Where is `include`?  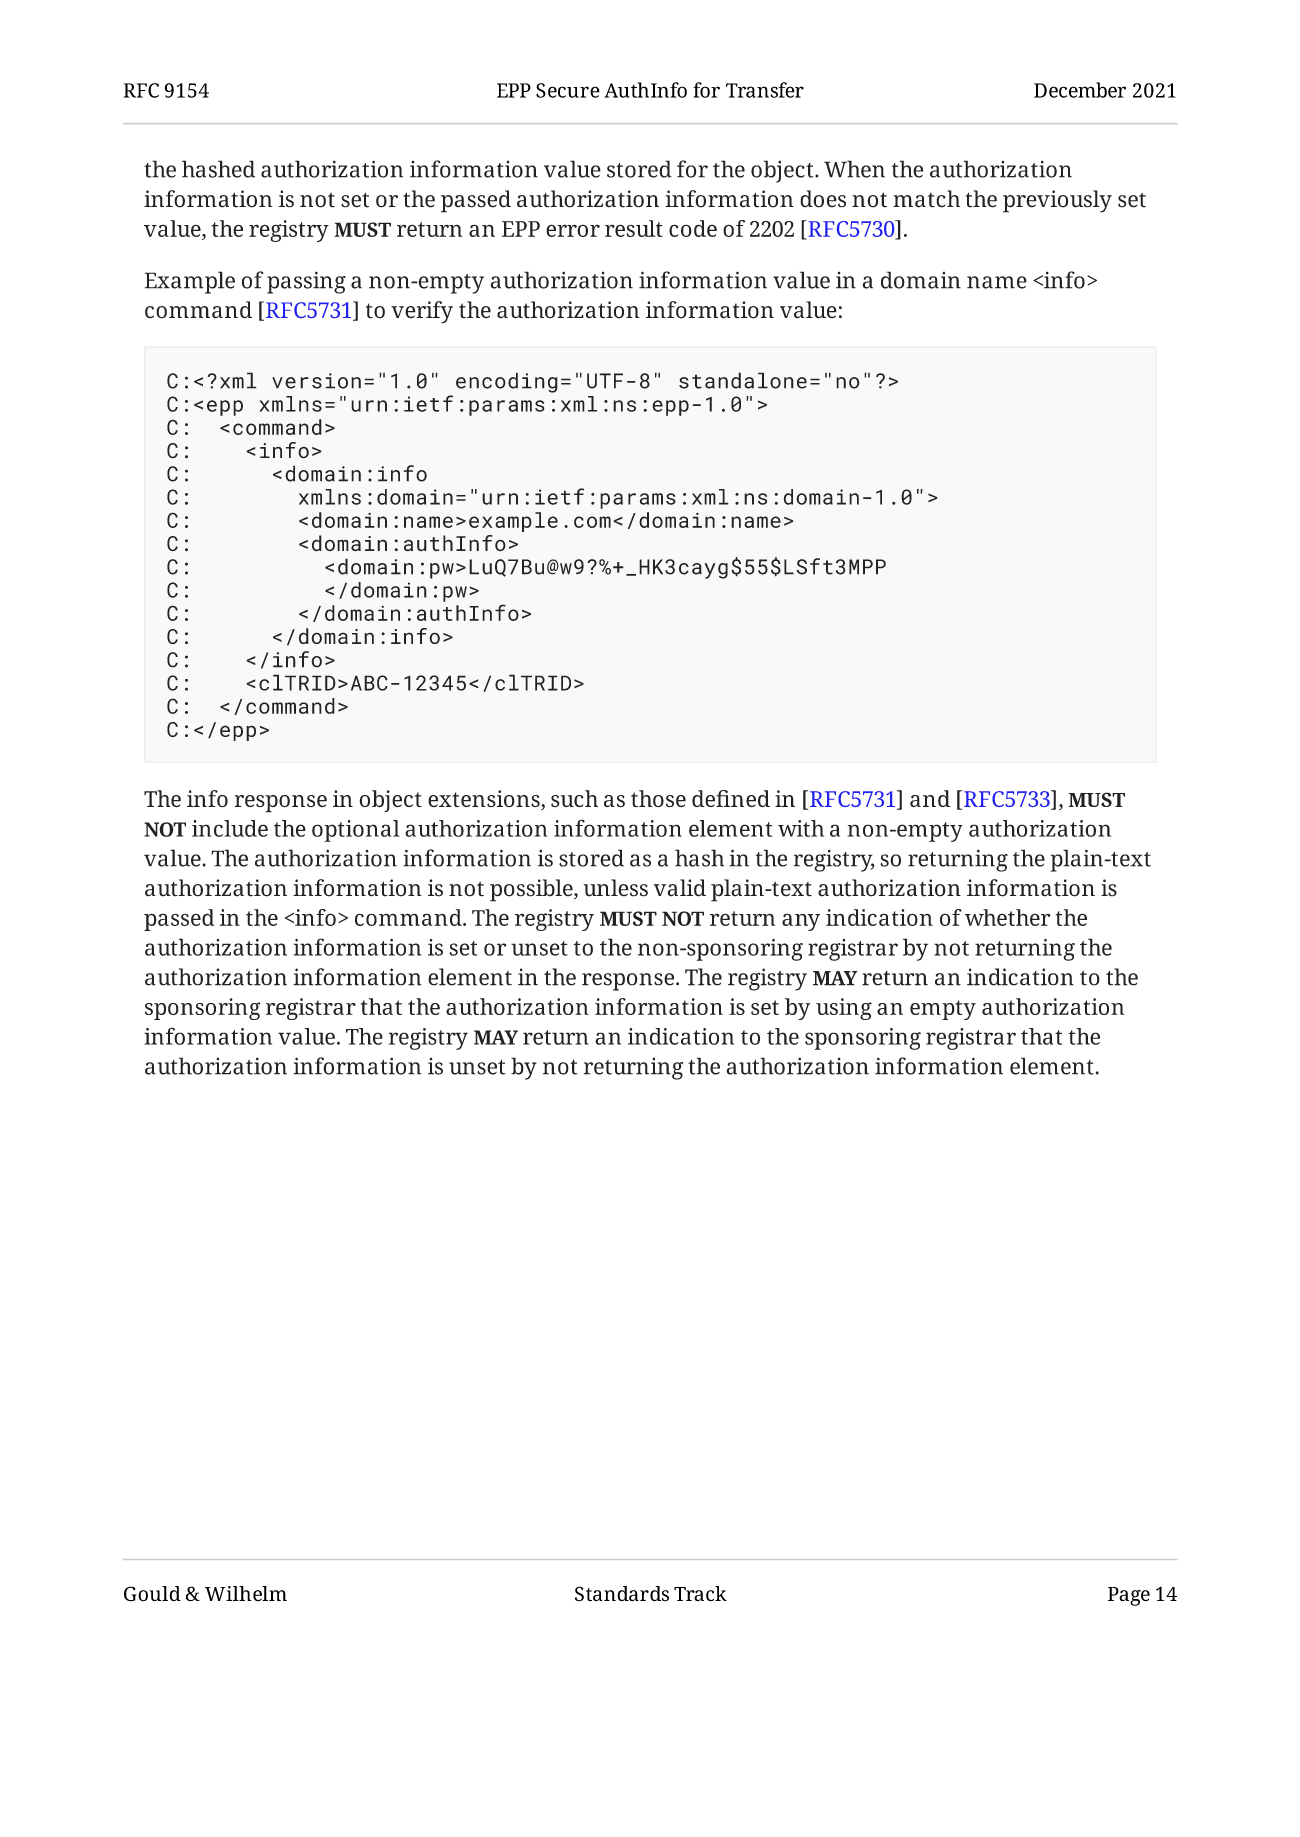
include is located at coordinates (230, 828).
